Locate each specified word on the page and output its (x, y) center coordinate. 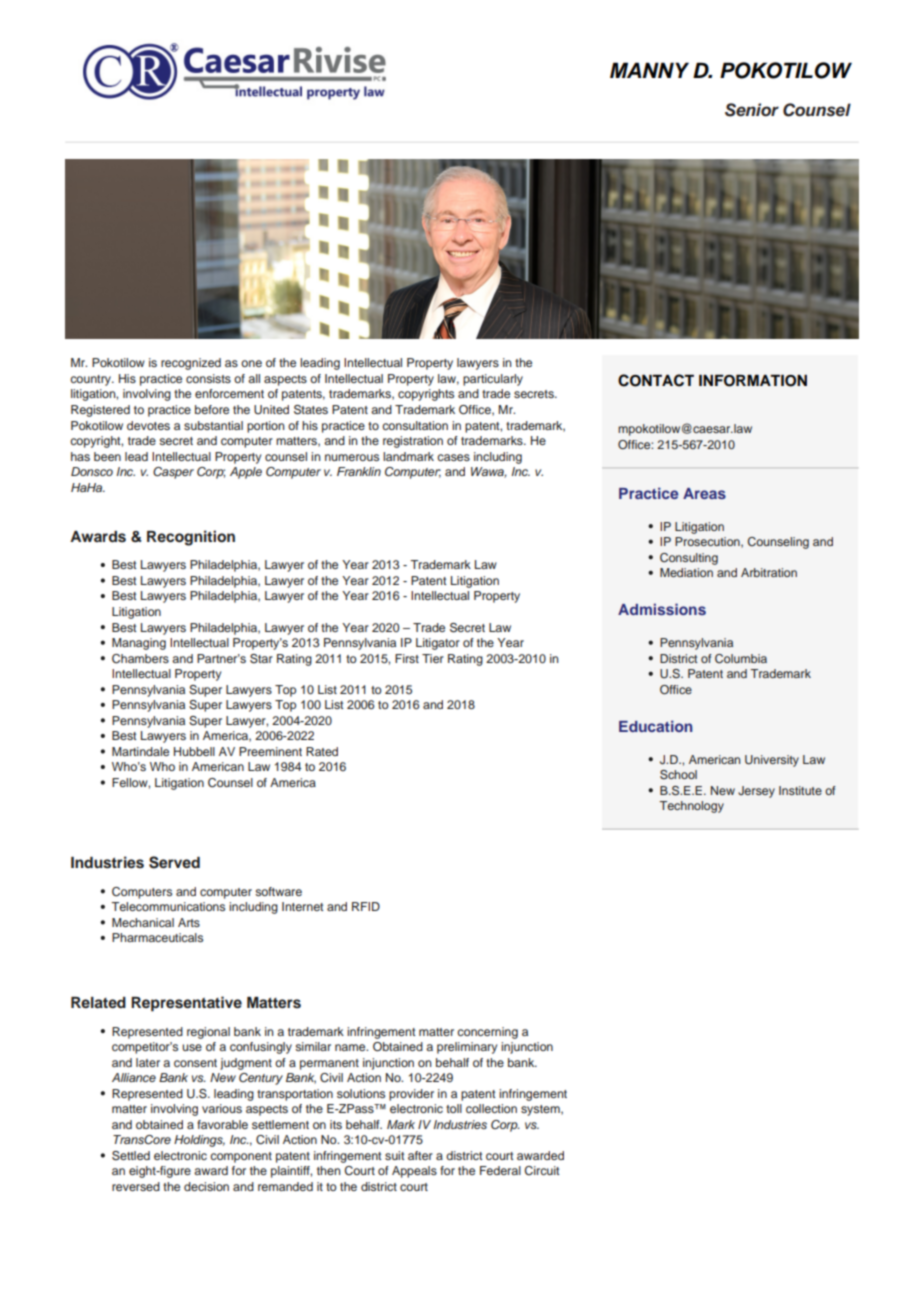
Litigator (438, 644)
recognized (191, 364)
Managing (139, 644)
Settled (131, 1156)
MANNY (649, 70)
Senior (752, 110)
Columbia (741, 659)
